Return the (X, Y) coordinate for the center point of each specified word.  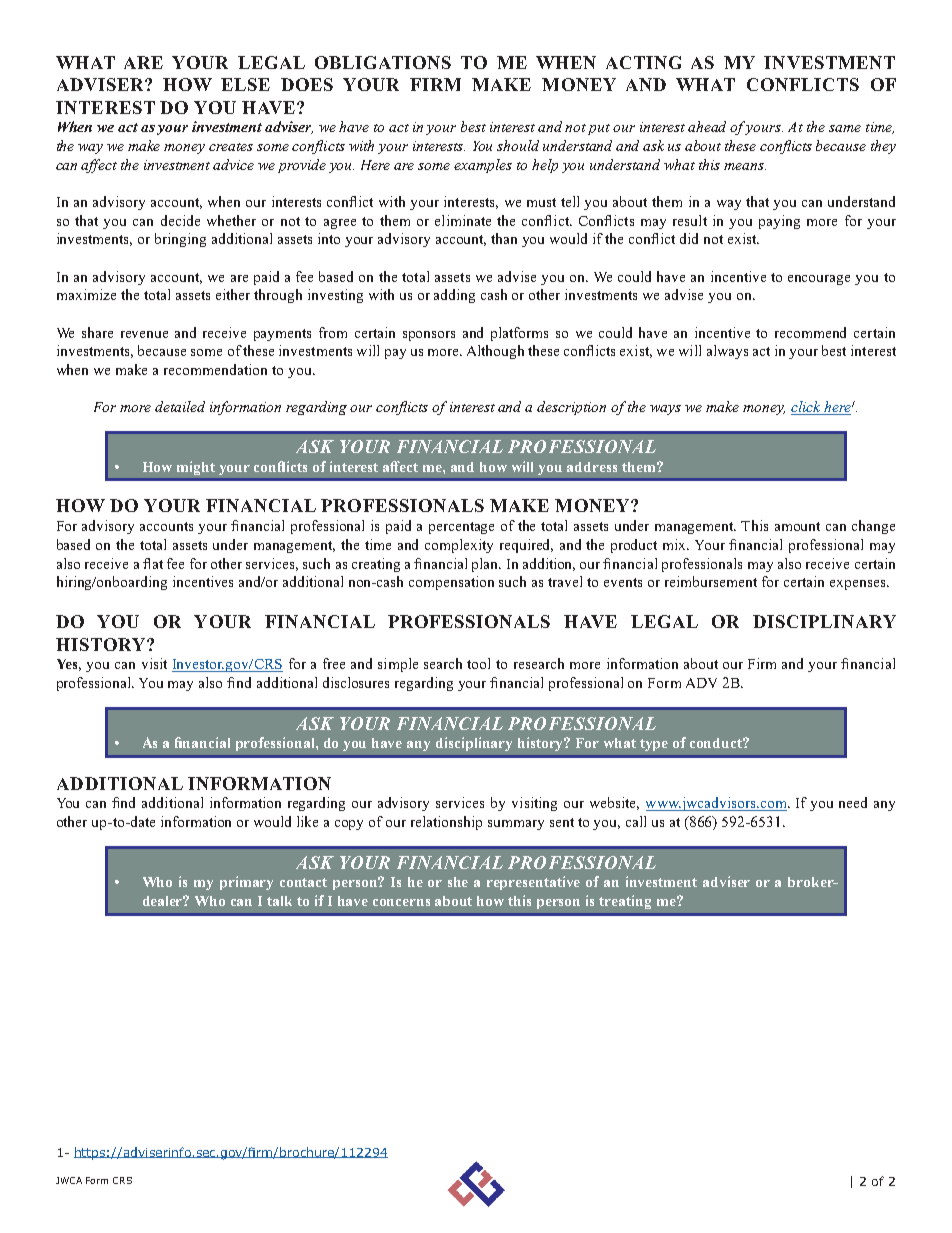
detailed (180, 406)
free (334, 663)
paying (779, 222)
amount (797, 526)
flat (153, 563)
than (504, 238)
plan (486, 565)
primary (246, 883)
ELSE (245, 84)
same (845, 128)
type (654, 745)
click (807, 408)
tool (478, 663)
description (571, 408)
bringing (180, 240)
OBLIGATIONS (383, 62)
